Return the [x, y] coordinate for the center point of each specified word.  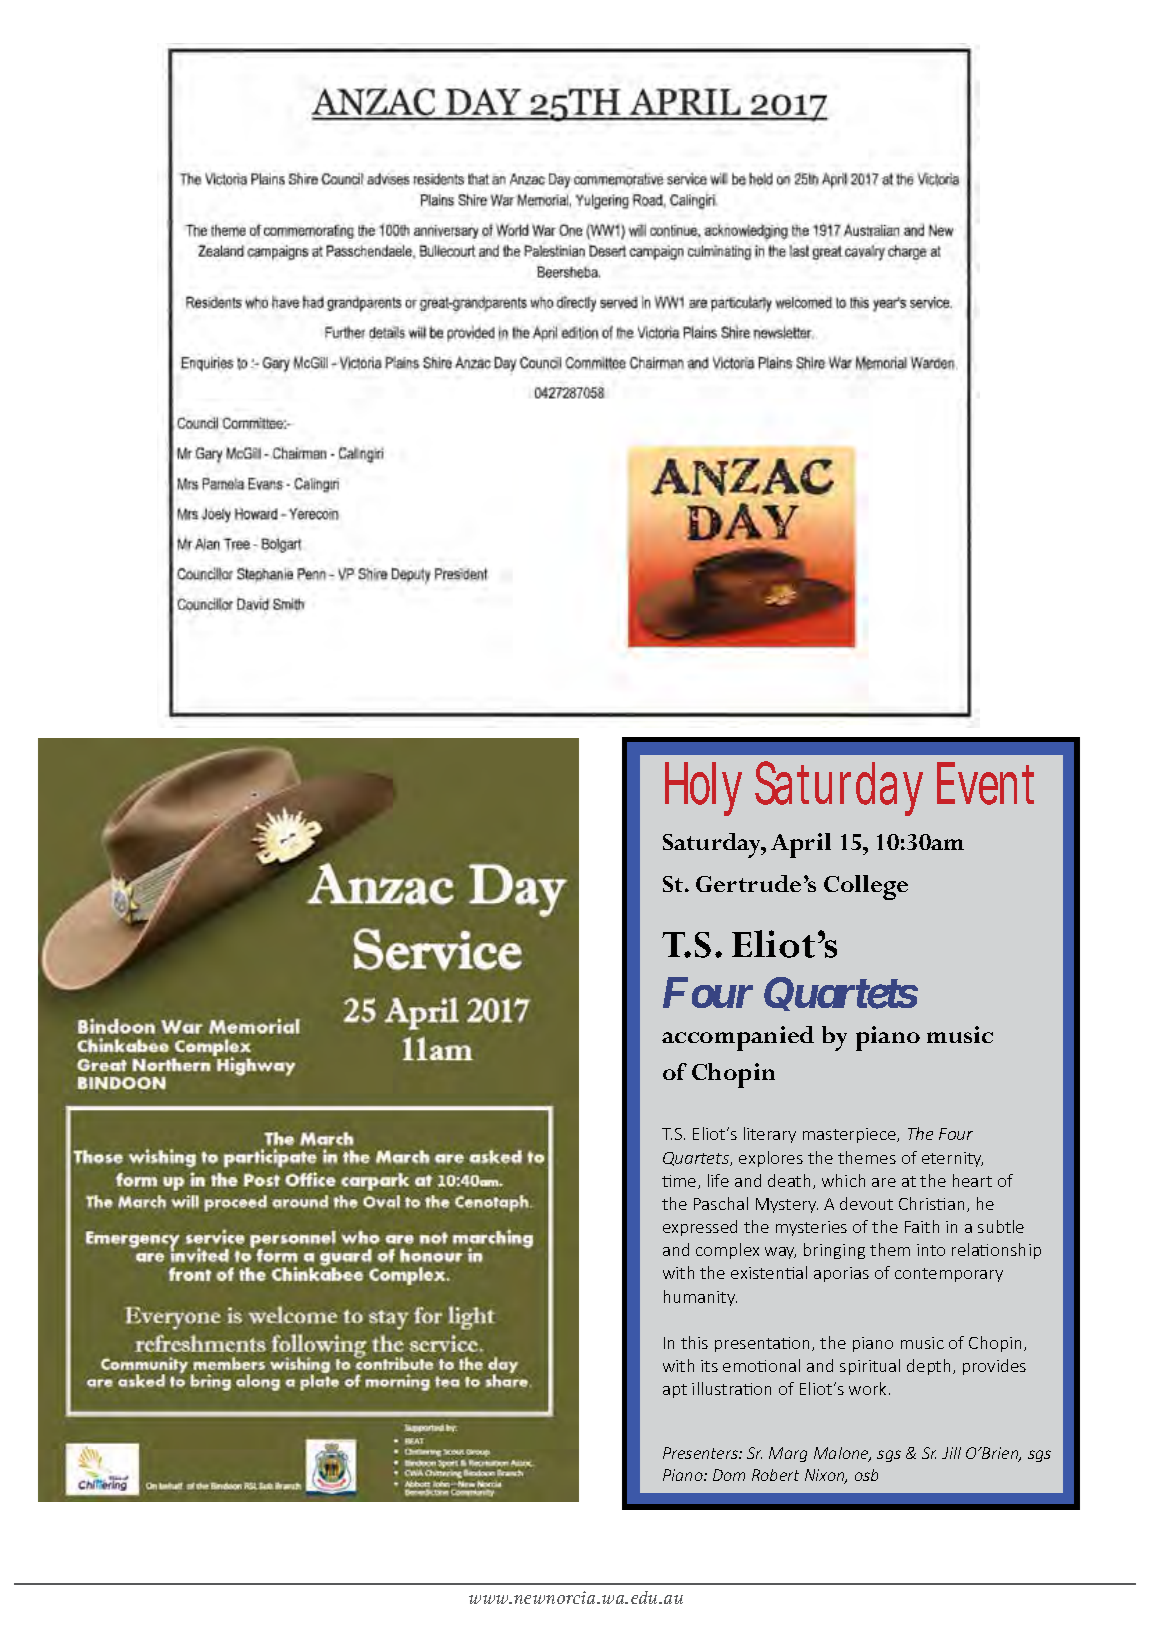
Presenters [701, 1453]
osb [866, 1475]
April [801, 845]
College [866, 887]
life [718, 1180]
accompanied [738, 1038]
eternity [952, 1159]
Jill [951, 1453]
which [843, 1180]
